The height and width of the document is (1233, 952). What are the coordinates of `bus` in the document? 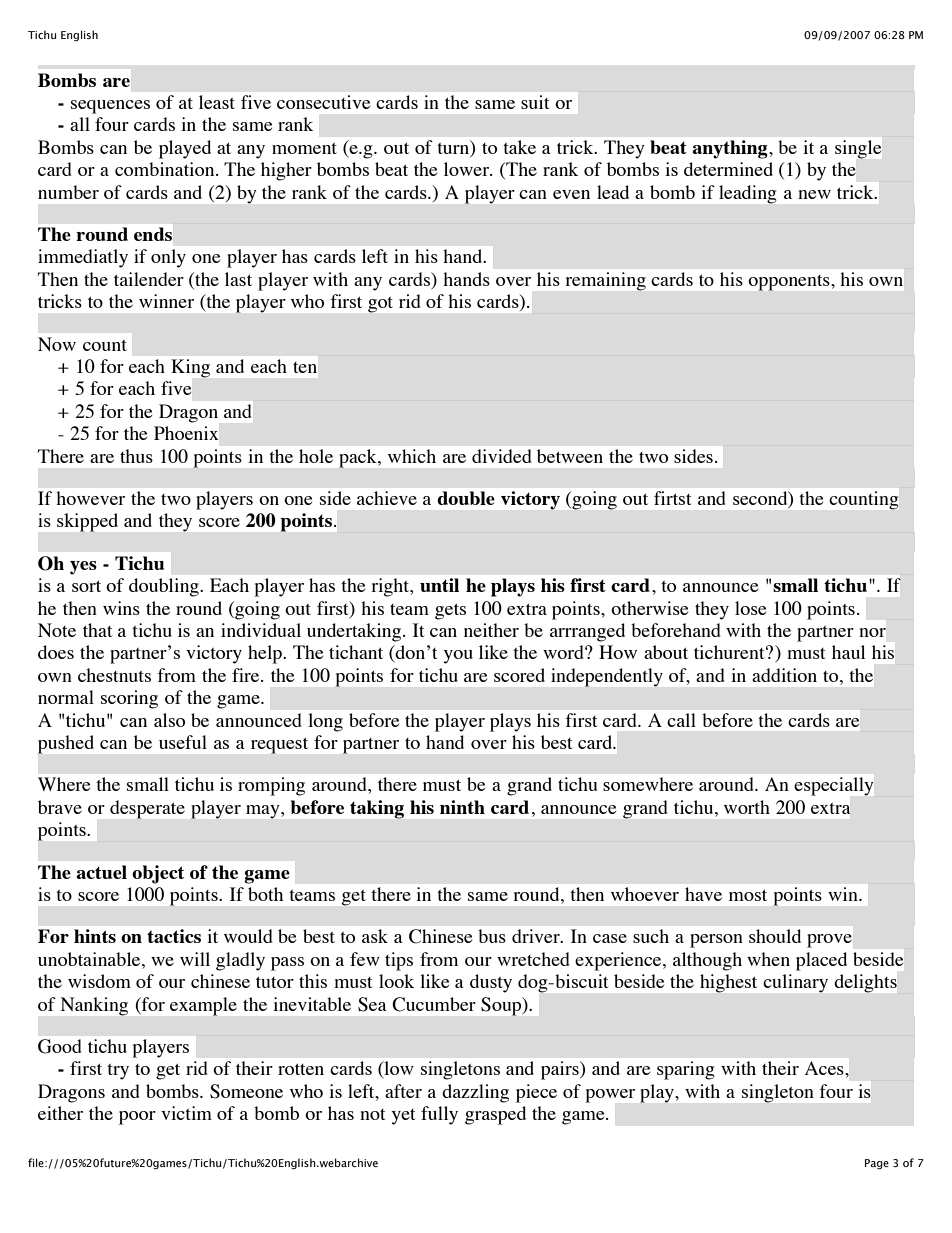 It's located at (492, 936).
